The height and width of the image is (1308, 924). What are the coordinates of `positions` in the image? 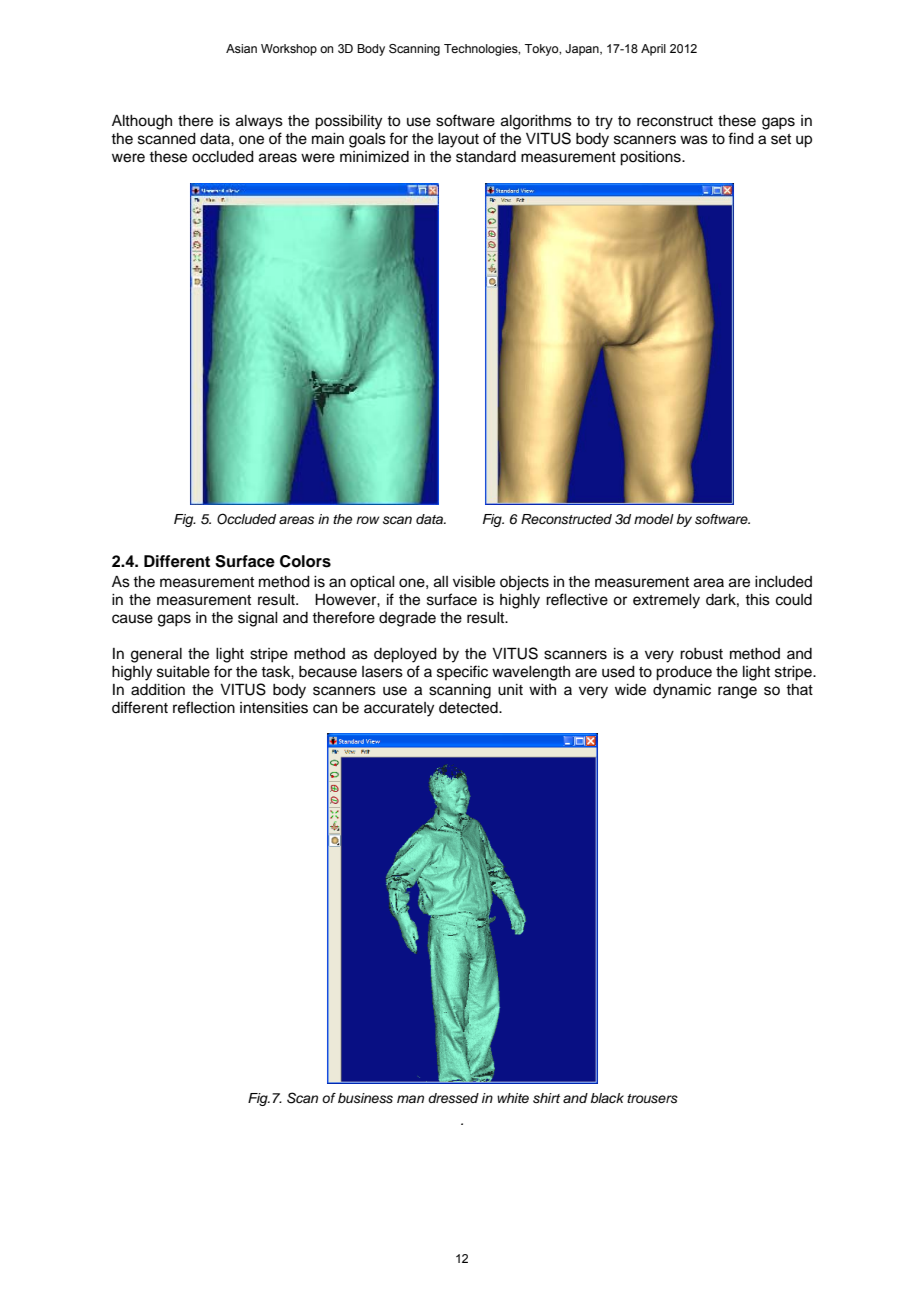 It's located at (651, 158).
